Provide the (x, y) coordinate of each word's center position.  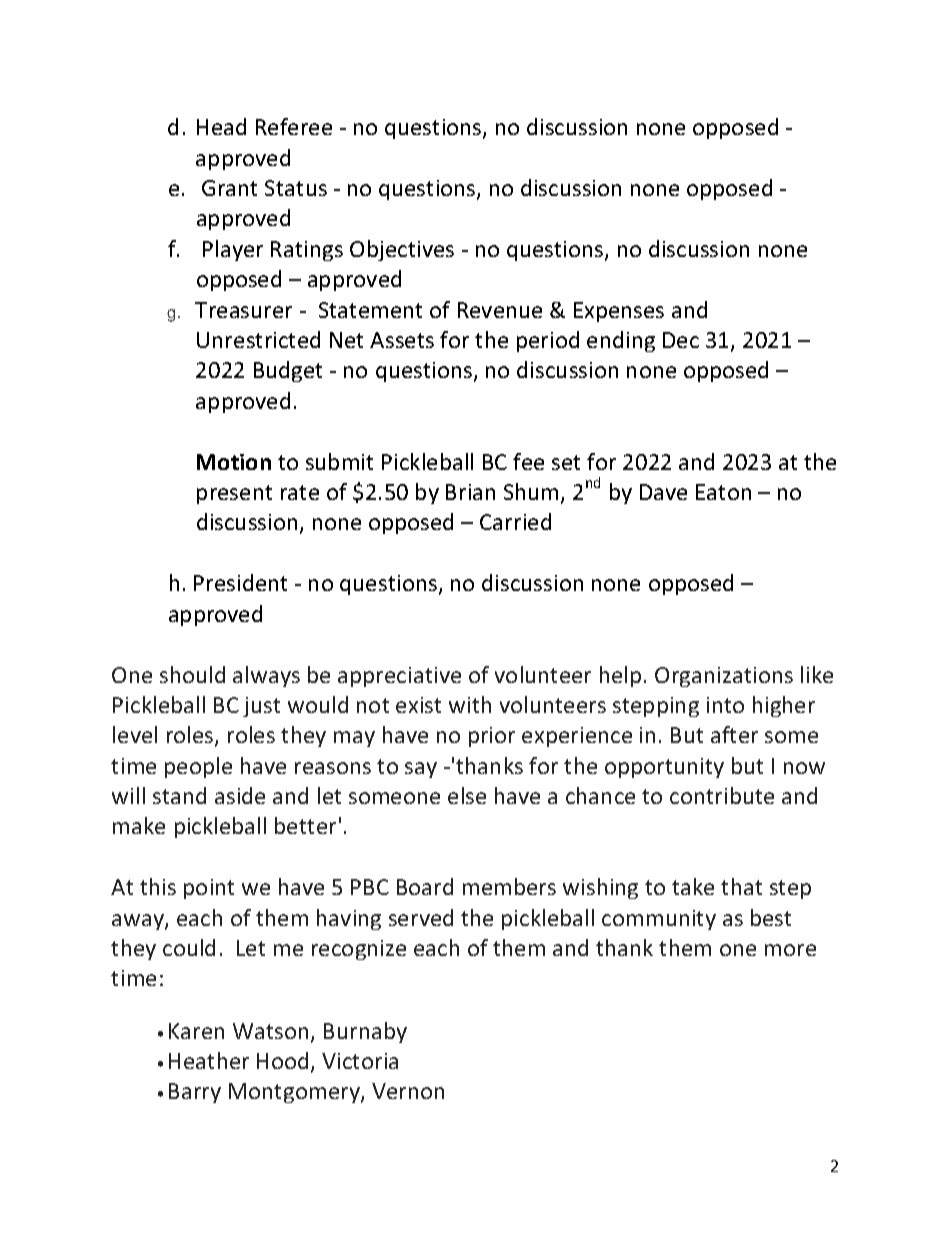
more (790, 950)
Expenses (619, 312)
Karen (196, 1031)
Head (221, 126)
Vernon (408, 1091)
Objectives (402, 250)
